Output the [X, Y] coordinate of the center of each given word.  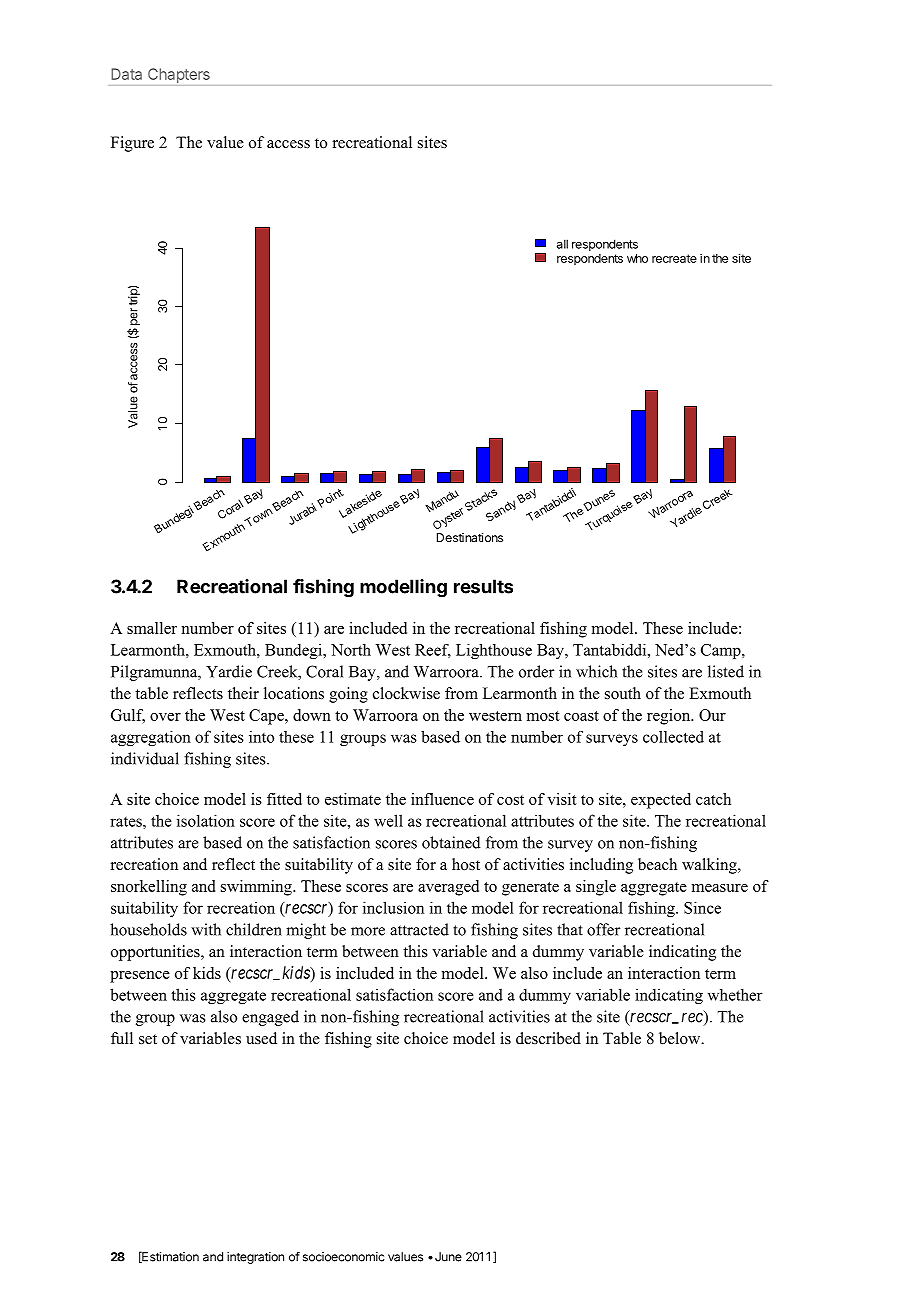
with [206, 929]
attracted [419, 929]
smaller [152, 628]
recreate [674, 258]
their [243, 693]
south [623, 693]
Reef [433, 651]
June [448, 1257]
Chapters [179, 75]
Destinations [470, 537]
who [637, 258]
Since [702, 907]
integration [255, 1258]
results [483, 586]
